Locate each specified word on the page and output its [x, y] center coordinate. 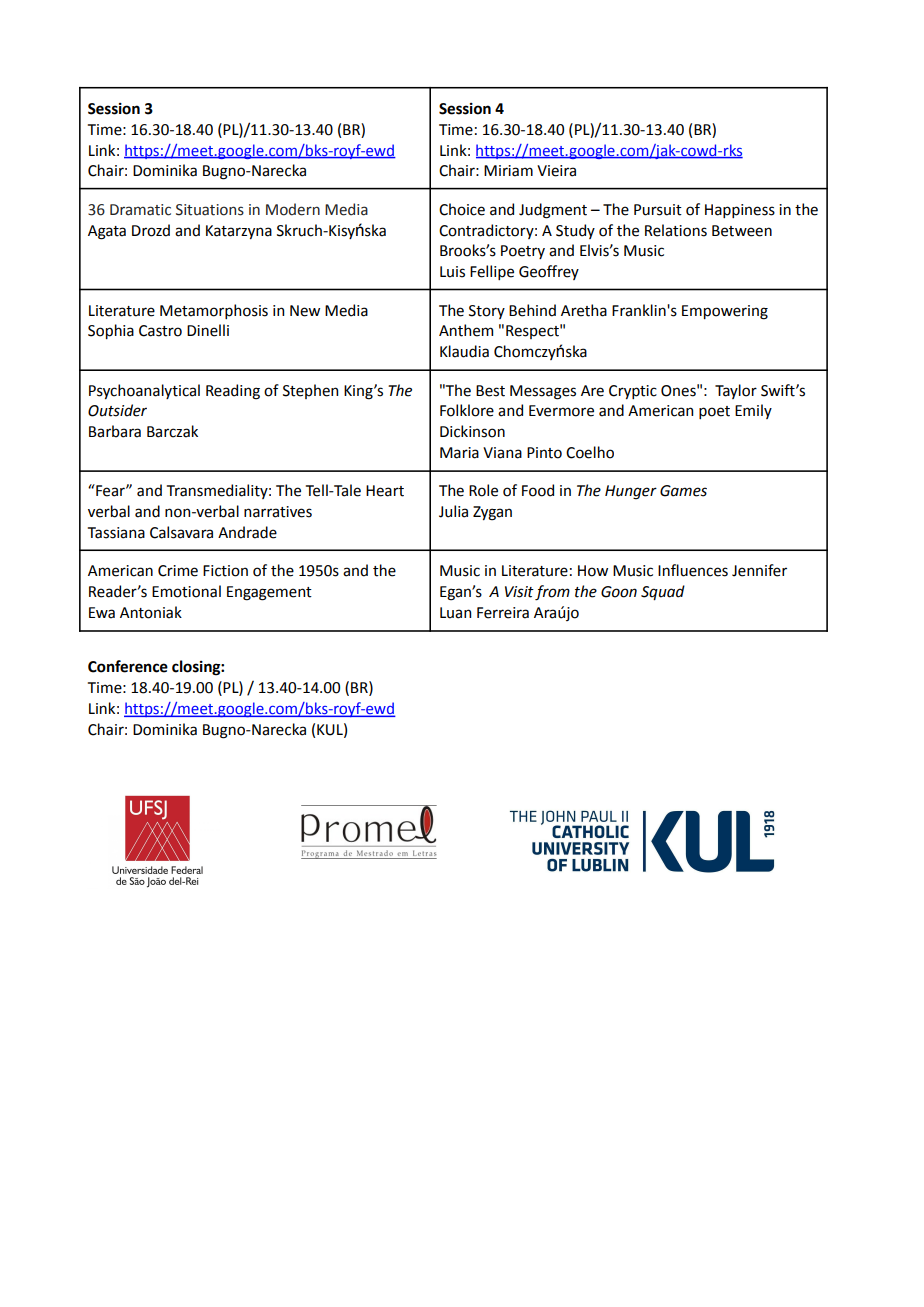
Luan [455, 613]
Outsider [117, 410]
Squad [663, 592]
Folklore [467, 410]
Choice [462, 209]
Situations [210, 210]
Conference [128, 666]
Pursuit [658, 210]
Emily [753, 411]
